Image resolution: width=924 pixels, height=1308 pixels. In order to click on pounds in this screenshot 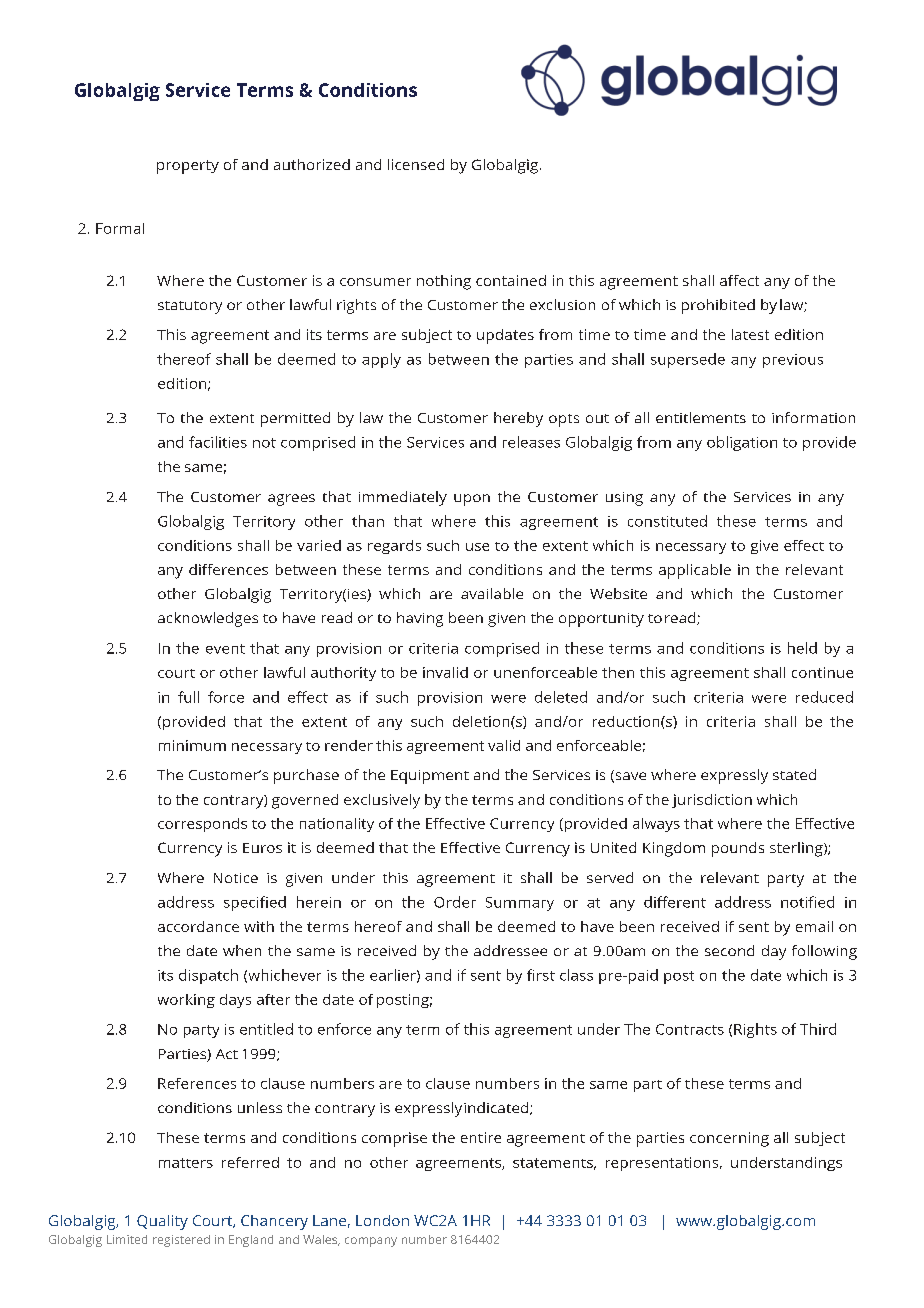, I will do `click(738, 849)`.
